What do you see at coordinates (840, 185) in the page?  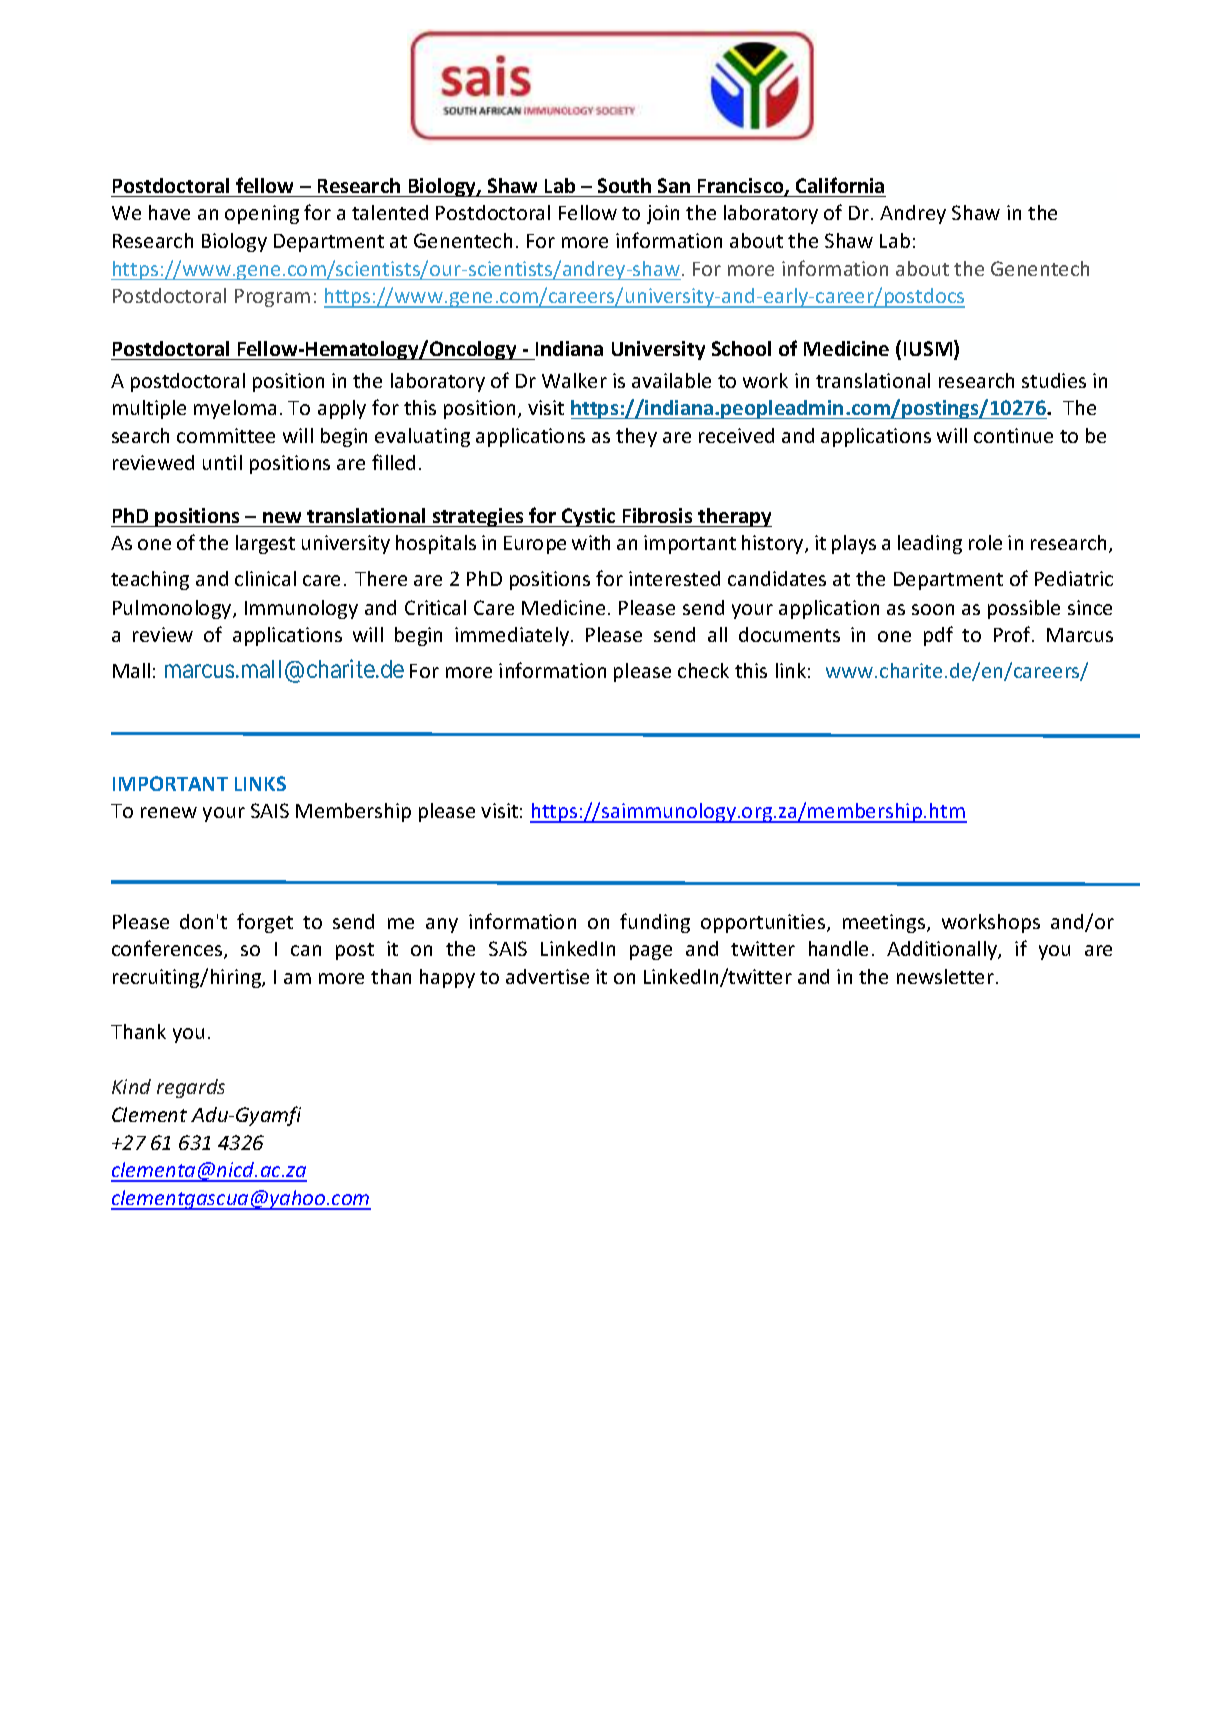 I see `California` at bounding box center [840, 185].
